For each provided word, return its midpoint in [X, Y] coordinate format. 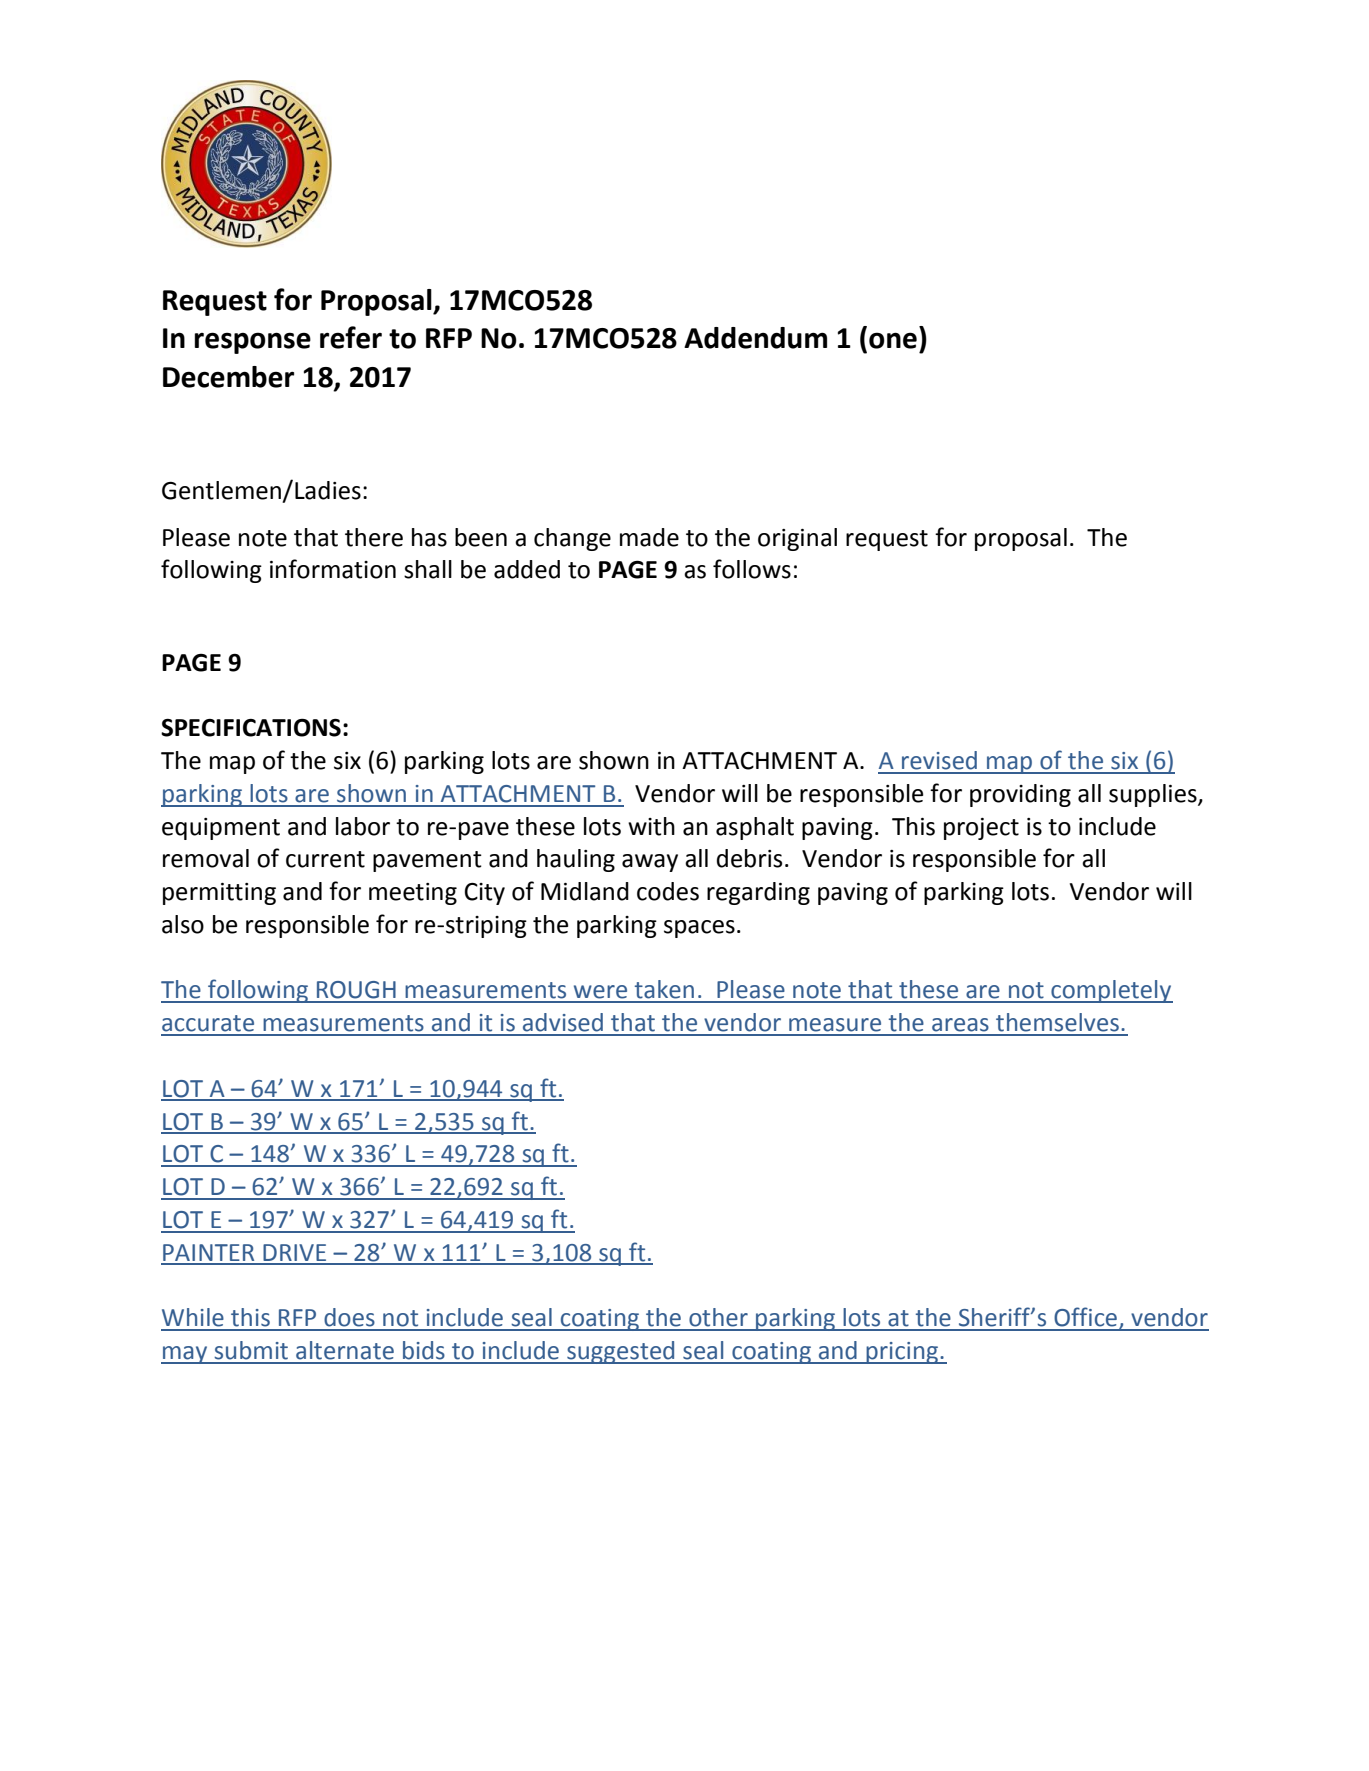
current [325, 859]
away [650, 863]
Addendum [755, 338]
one [893, 340]
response [253, 343]
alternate [345, 1350]
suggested [621, 1352]
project [981, 829]
